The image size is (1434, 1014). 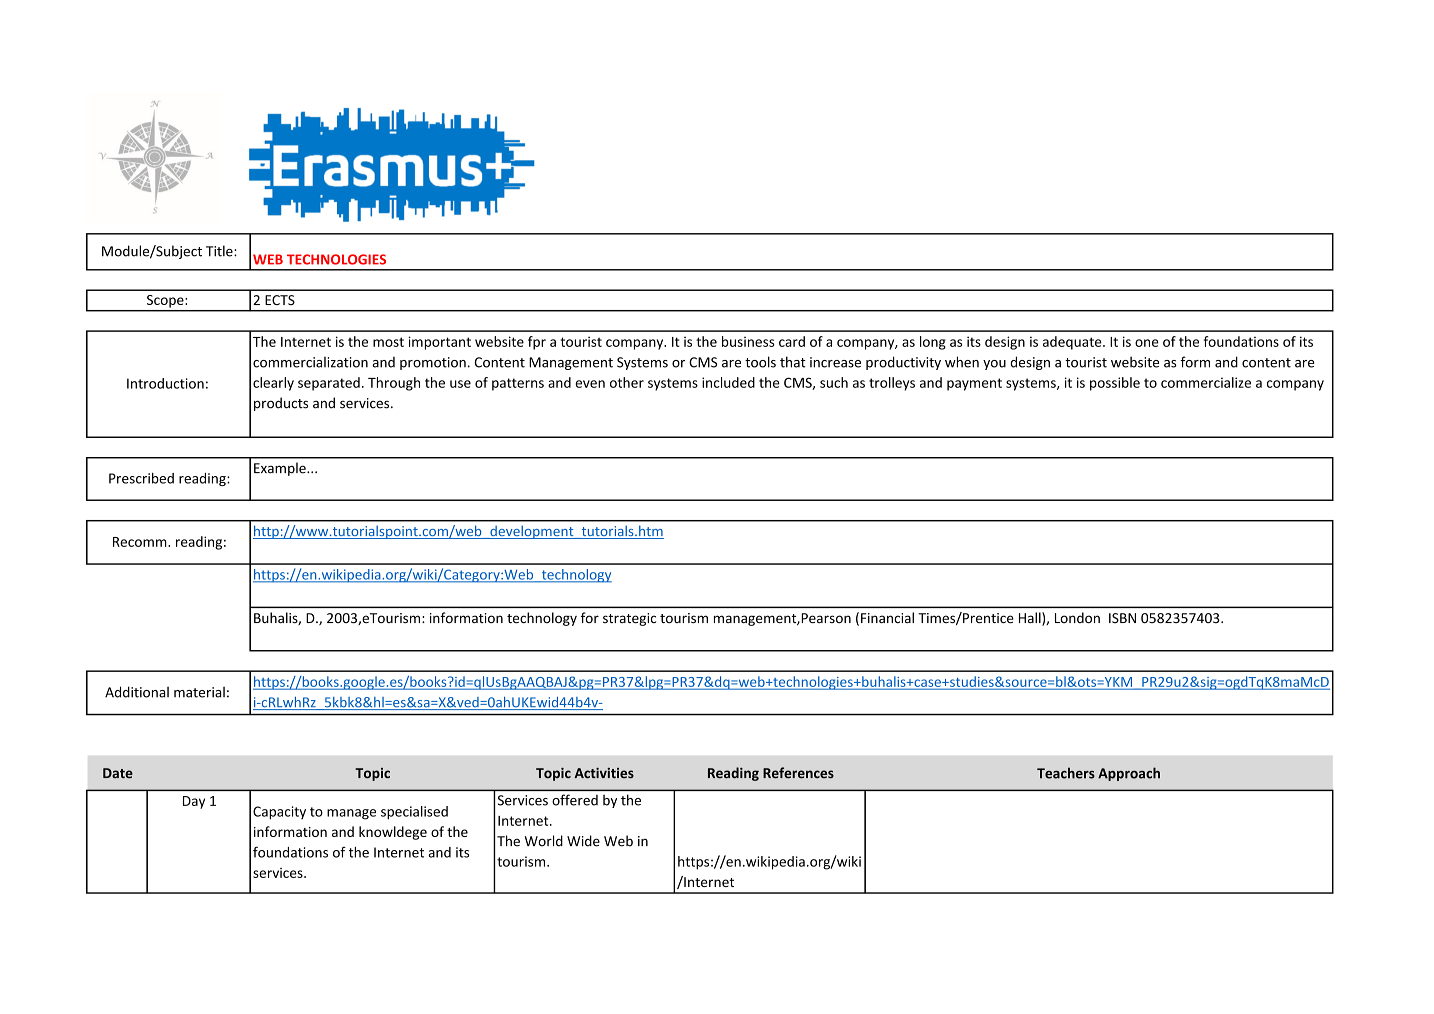 What do you see at coordinates (1073, 343) in the document?
I see `adequate` at bounding box center [1073, 343].
